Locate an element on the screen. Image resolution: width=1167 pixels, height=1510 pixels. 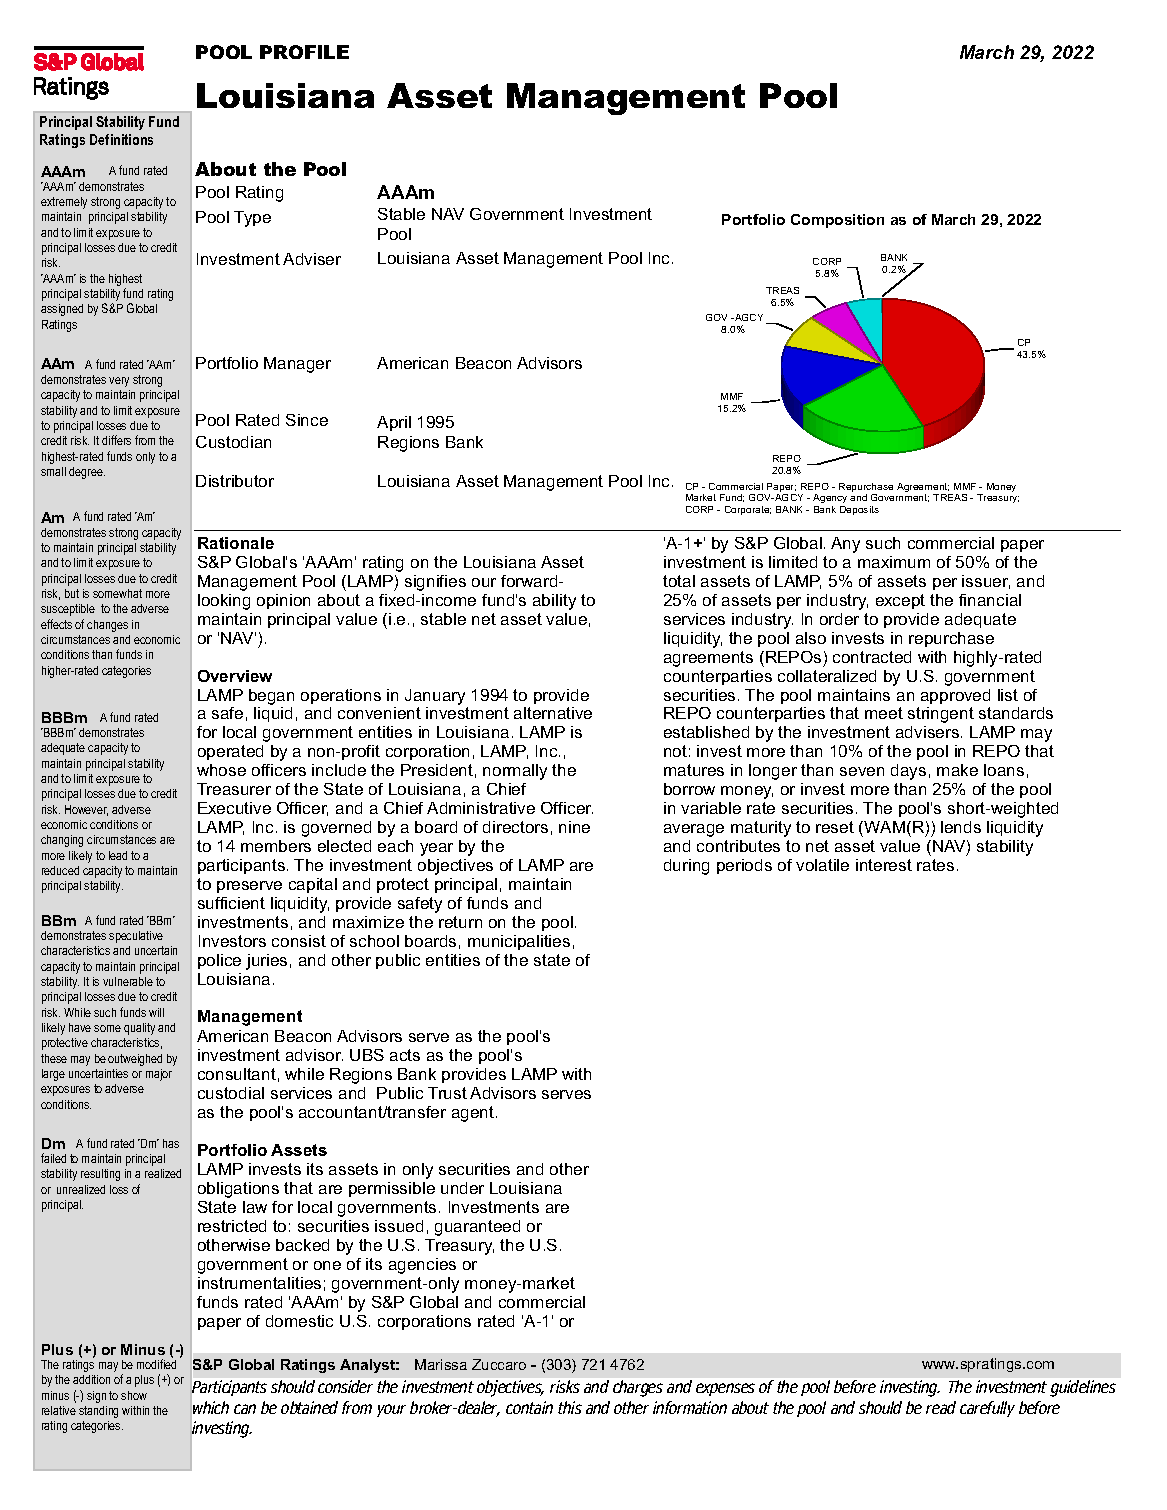
PROFILE is located at coordinates (304, 52).
